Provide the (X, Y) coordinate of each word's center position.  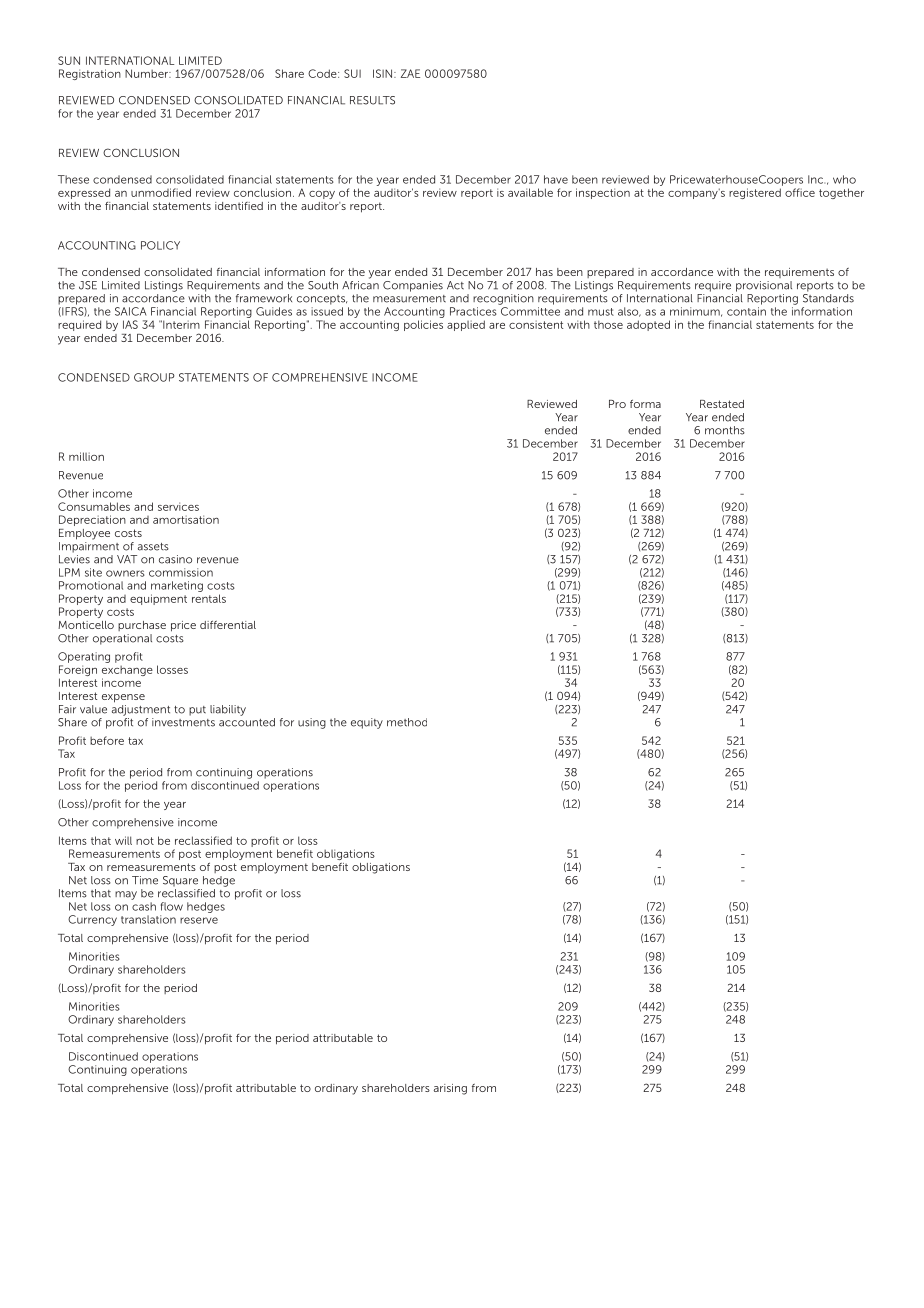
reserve (199, 920)
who (844, 179)
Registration (90, 74)
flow (172, 906)
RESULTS (372, 100)
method (407, 722)
